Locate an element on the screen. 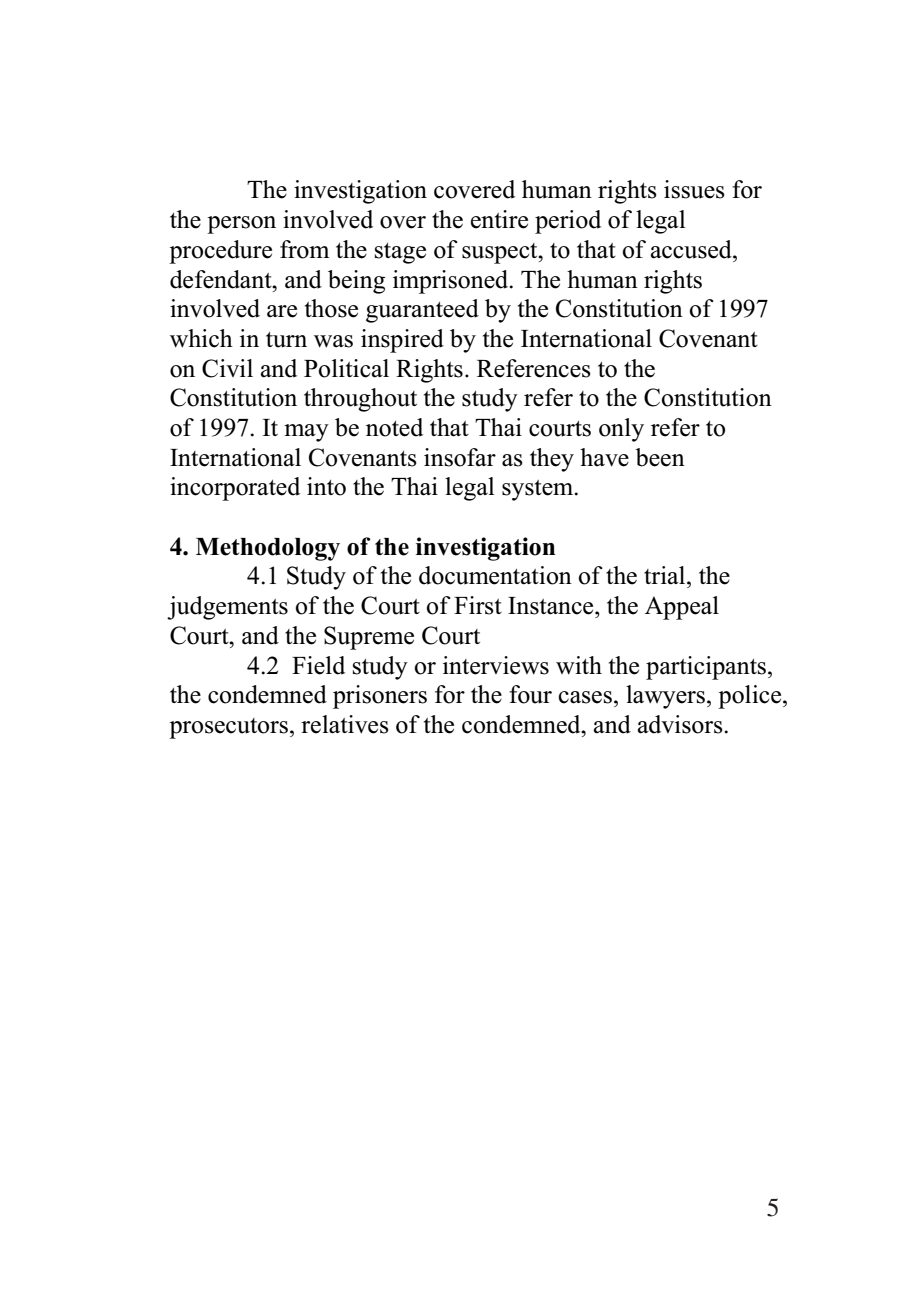  prosecutors is located at coordinates (228, 728).
